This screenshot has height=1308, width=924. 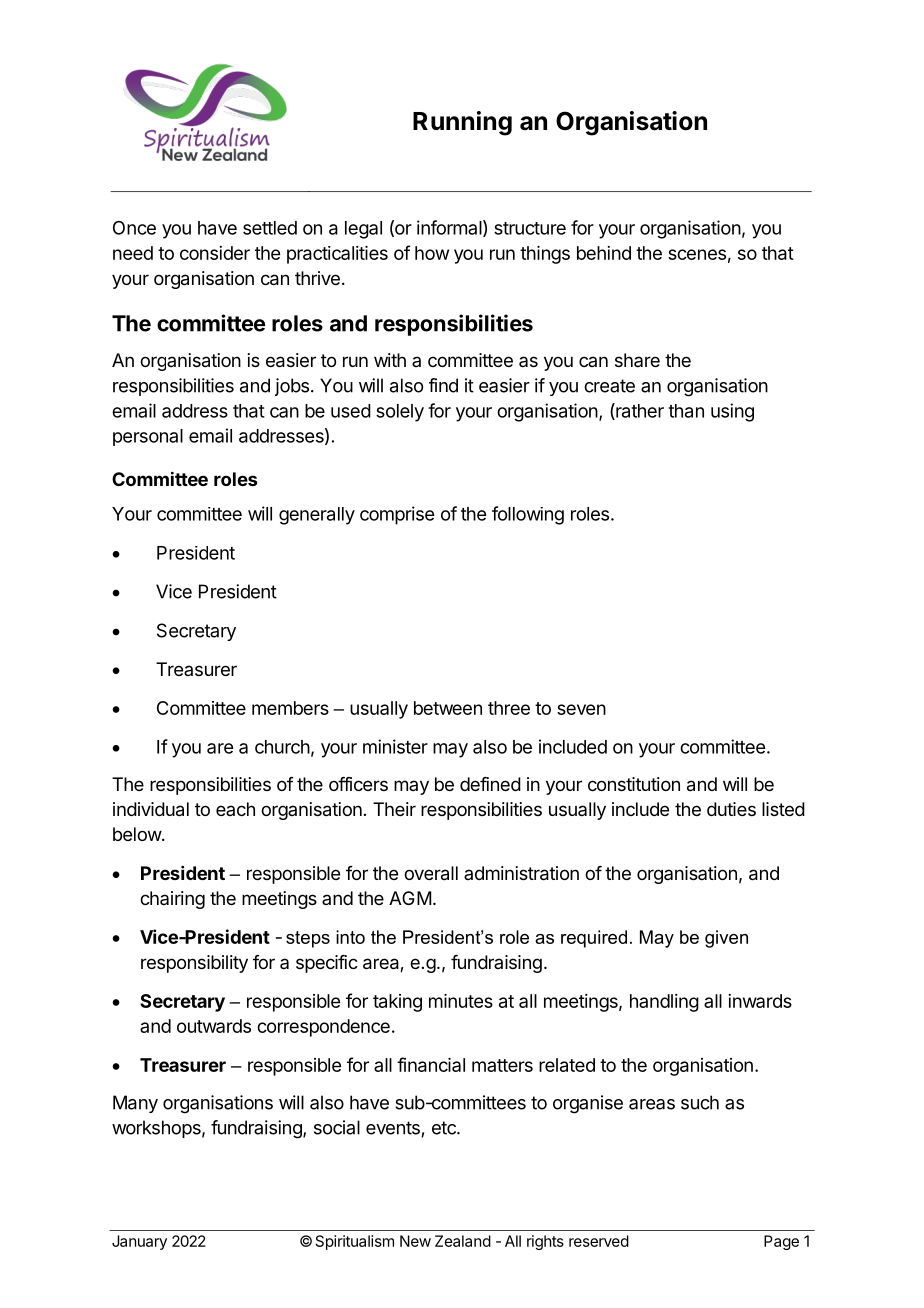 What do you see at coordinates (462, 123) in the screenshot?
I see `Running` at bounding box center [462, 123].
